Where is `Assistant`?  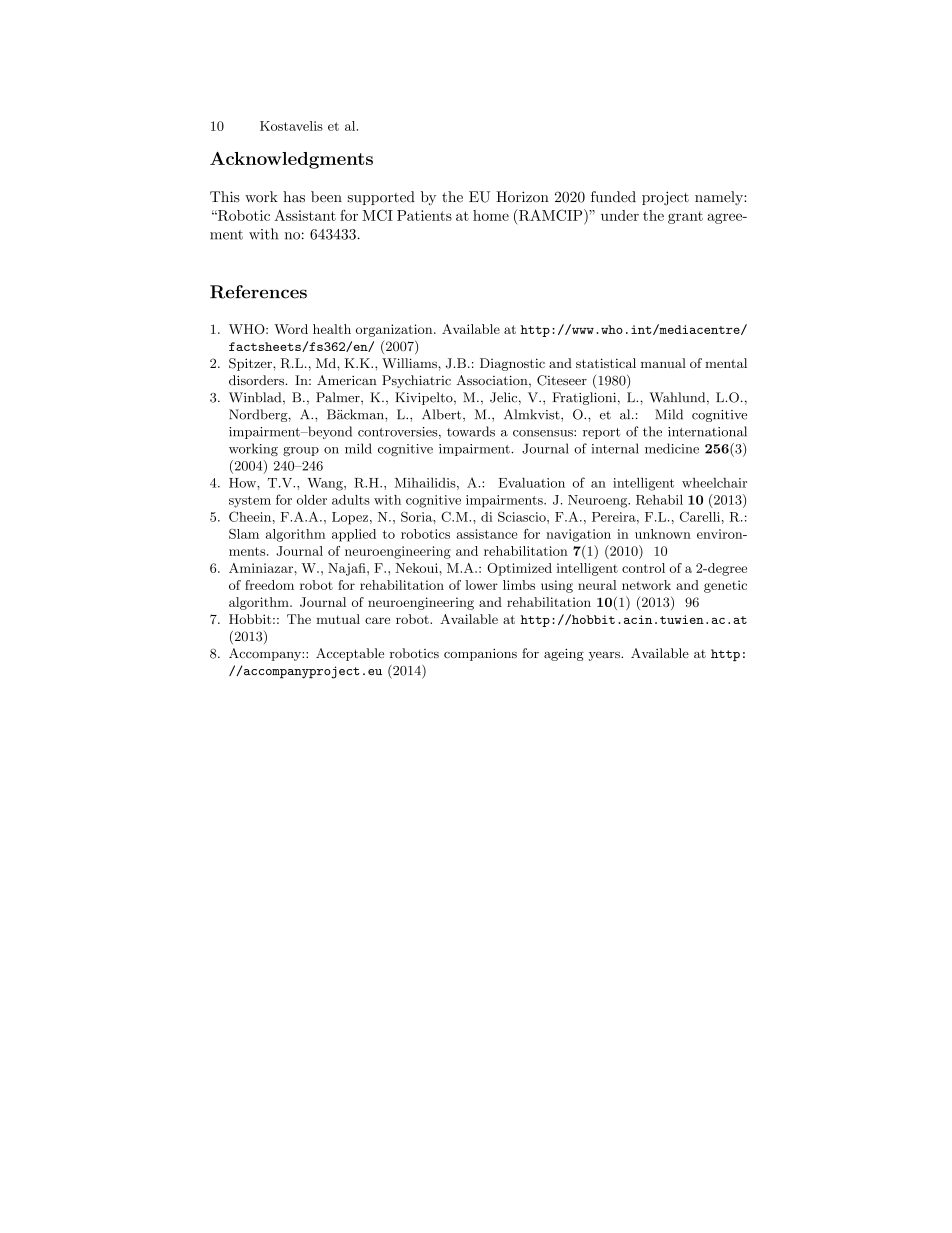 Assistant is located at coordinates (305, 215).
